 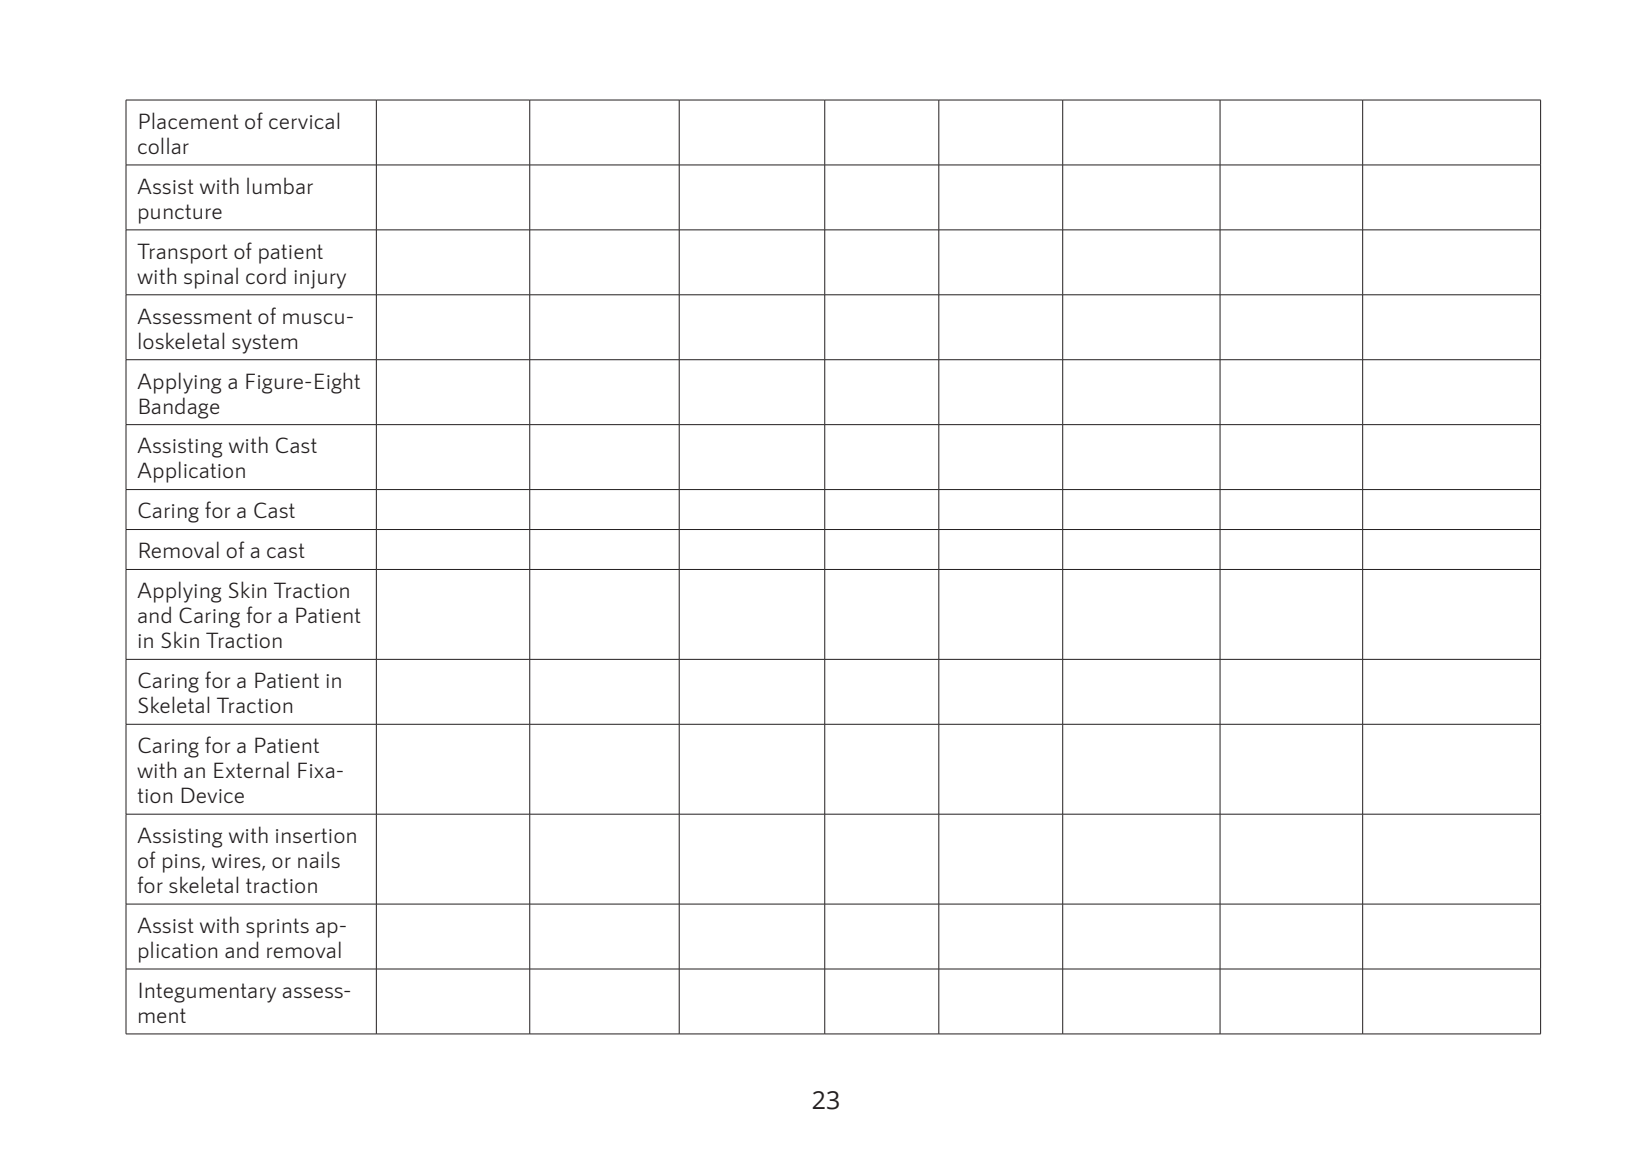 I want to click on Device, so click(x=212, y=795).
